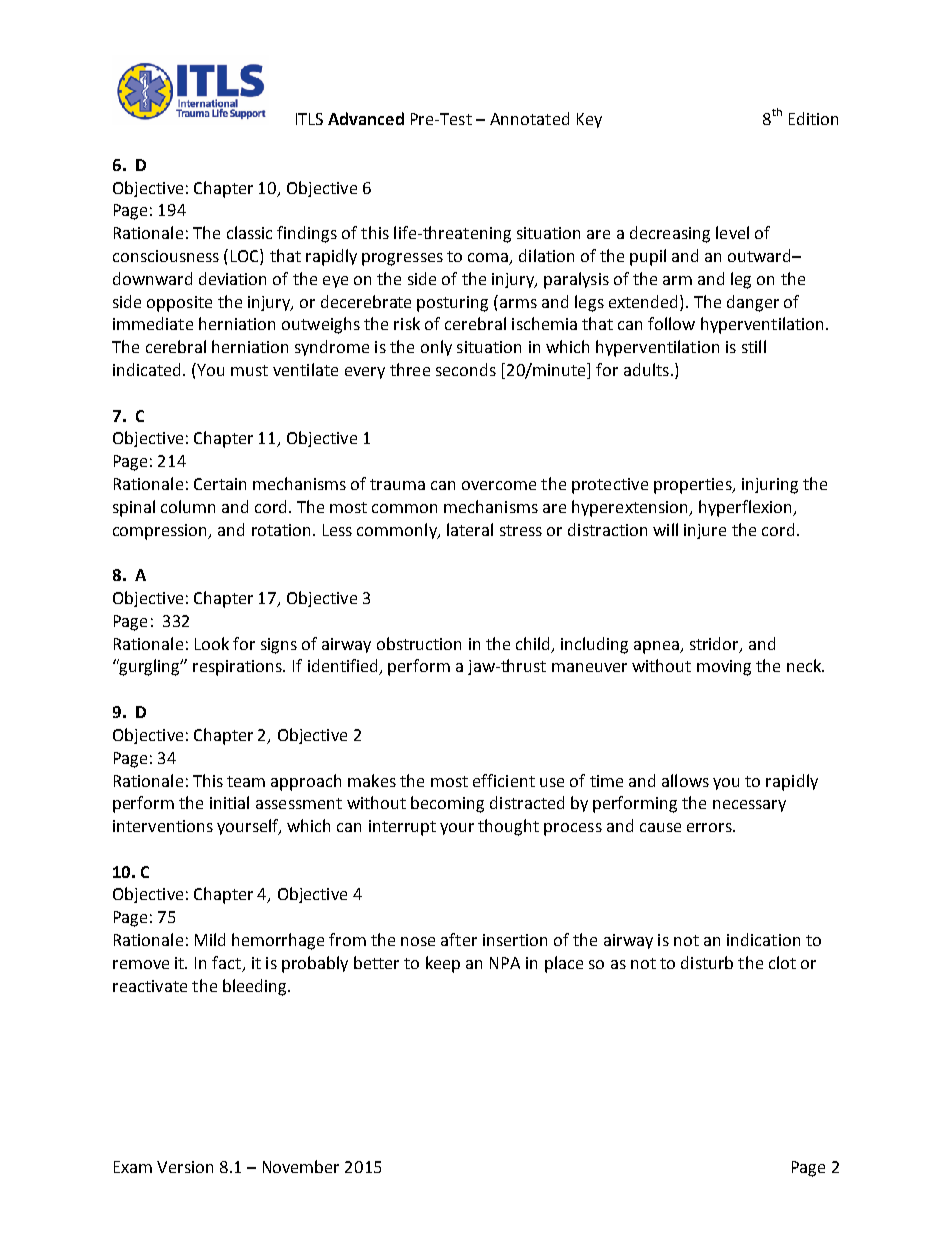  I want to click on Mild, so click(210, 939).
